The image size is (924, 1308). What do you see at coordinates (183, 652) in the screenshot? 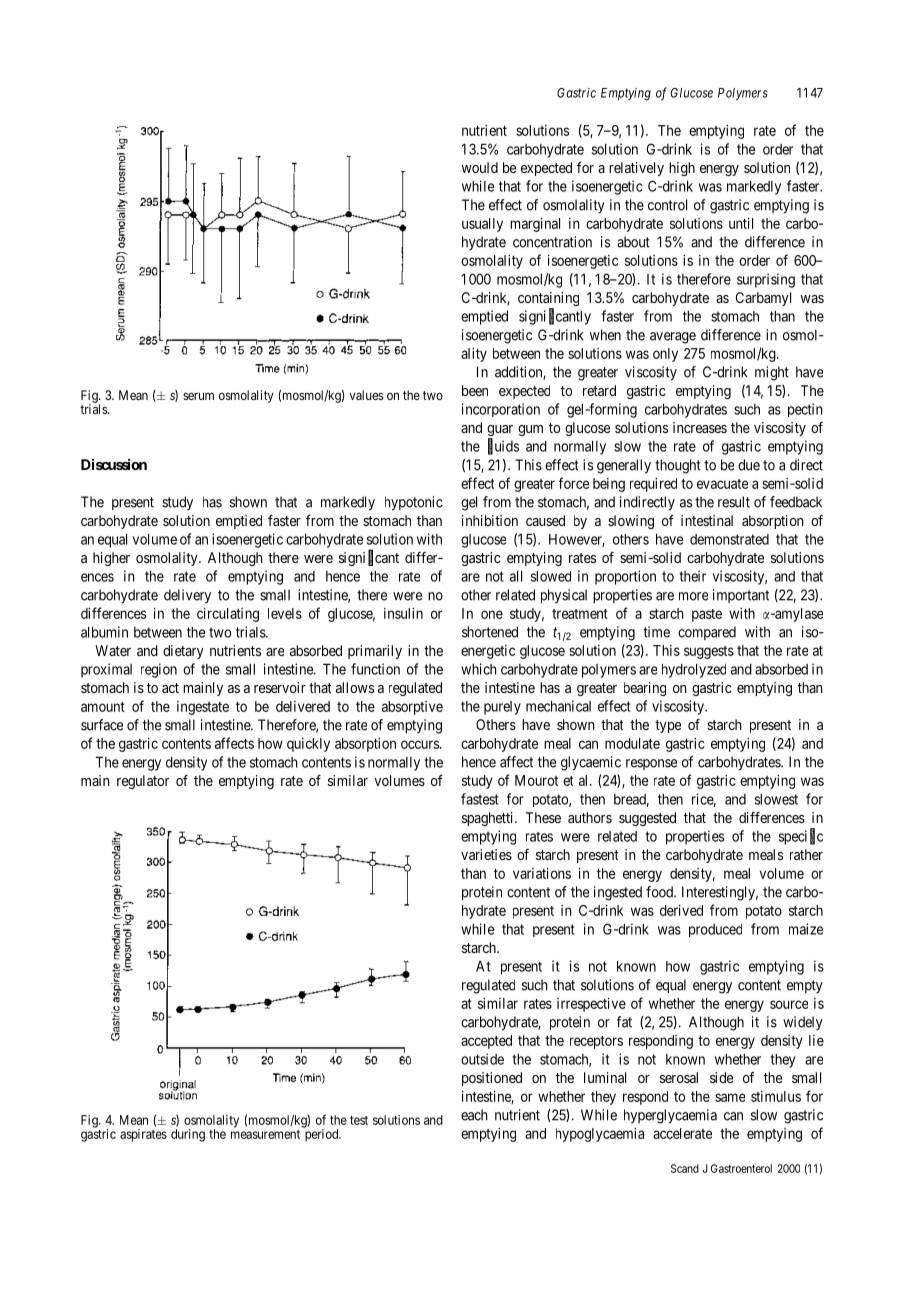
I see `dietary` at bounding box center [183, 652].
